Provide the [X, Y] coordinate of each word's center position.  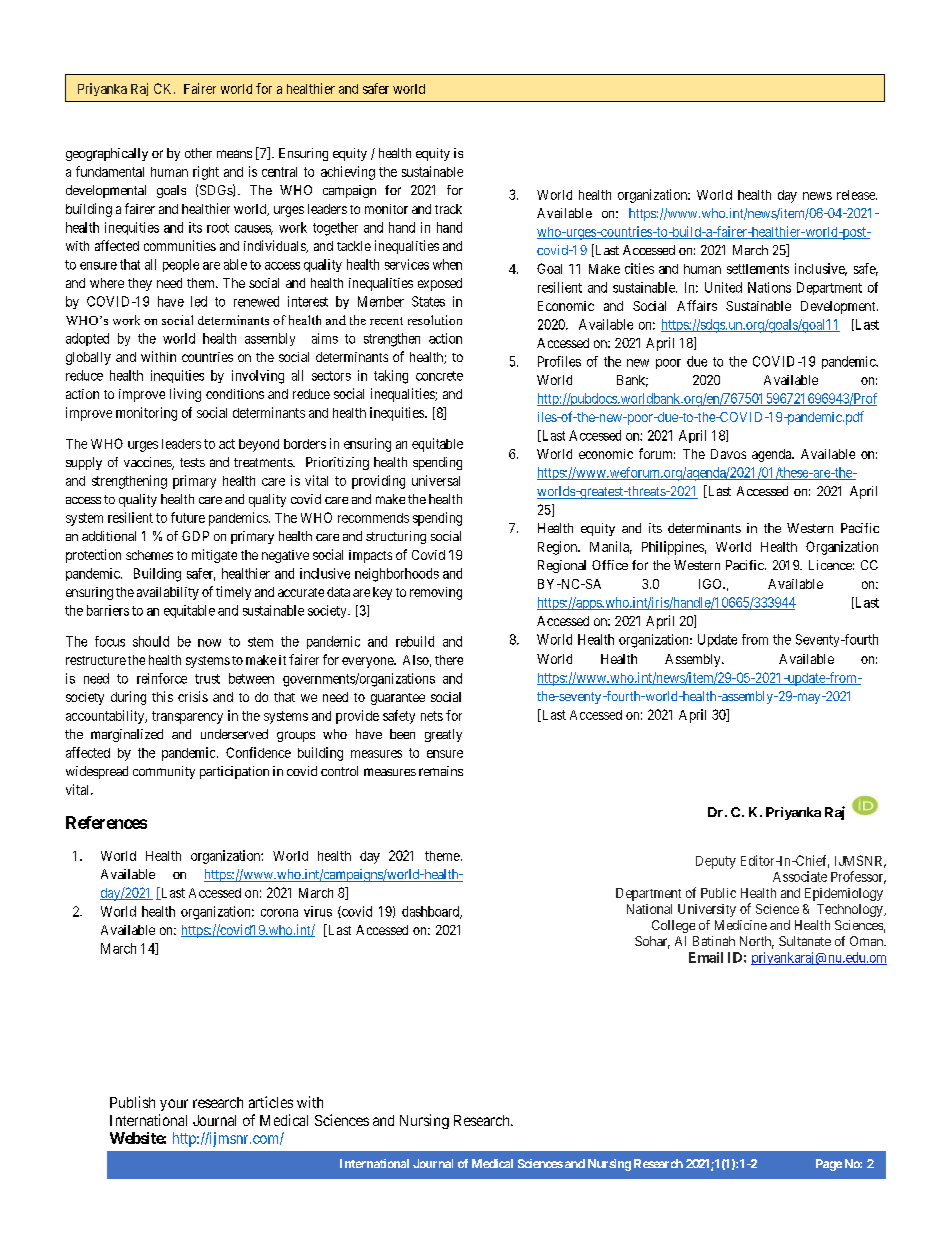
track [448, 209]
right [206, 173]
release [857, 195]
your [174, 1105]
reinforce [162, 678]
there [449, 660]
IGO [711, 584]
